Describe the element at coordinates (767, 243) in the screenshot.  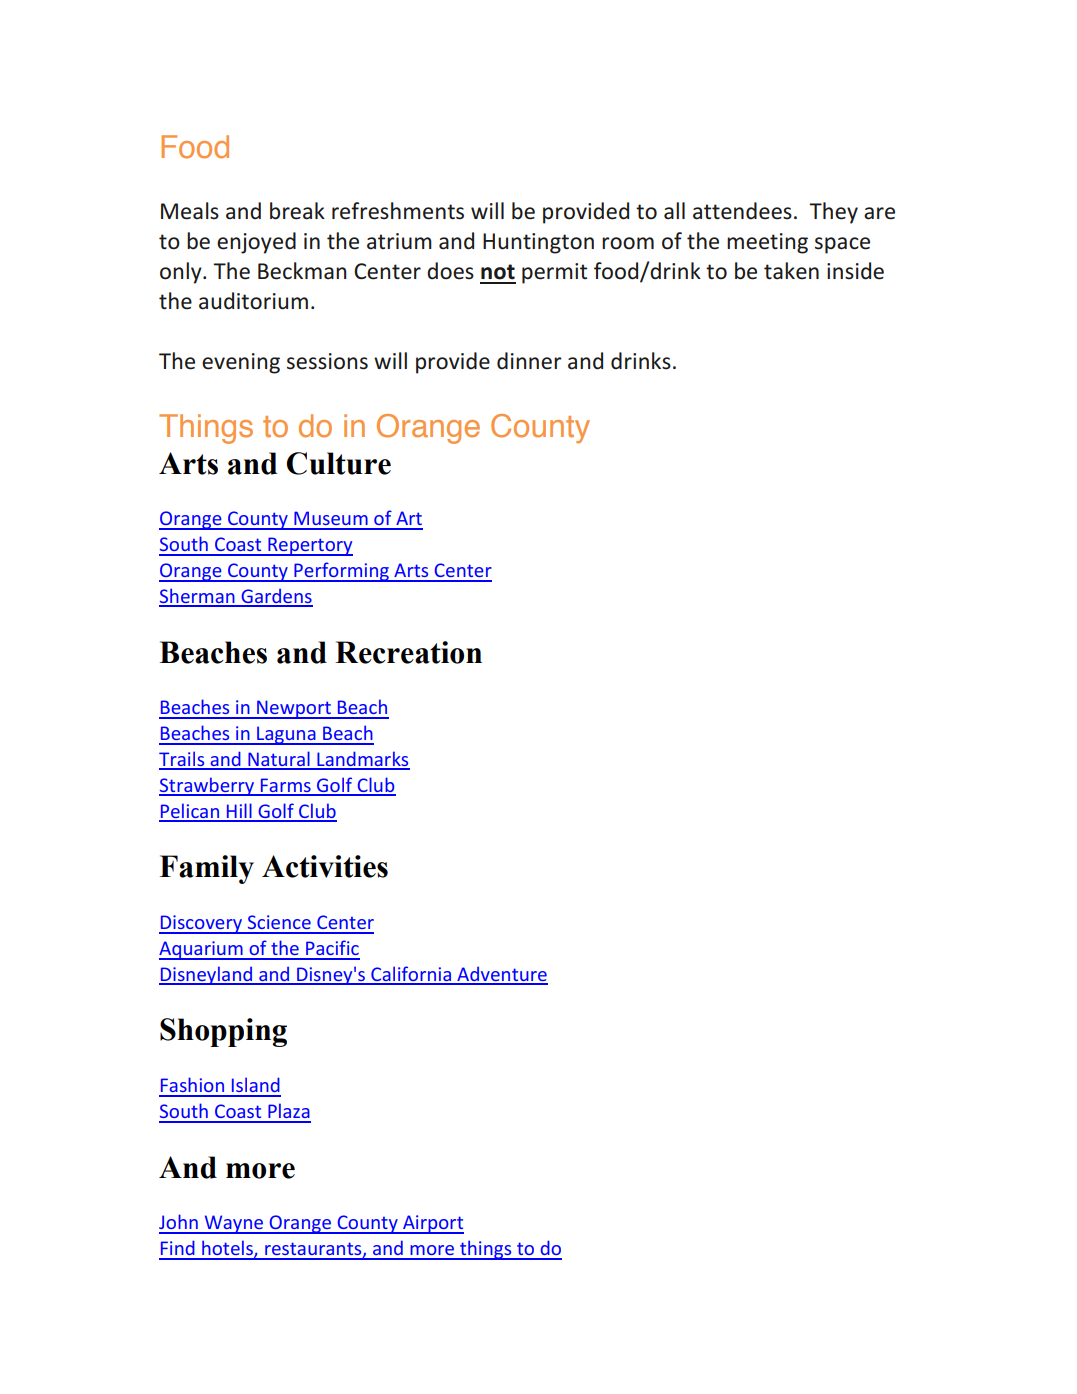
I see `meeting` at that location.
